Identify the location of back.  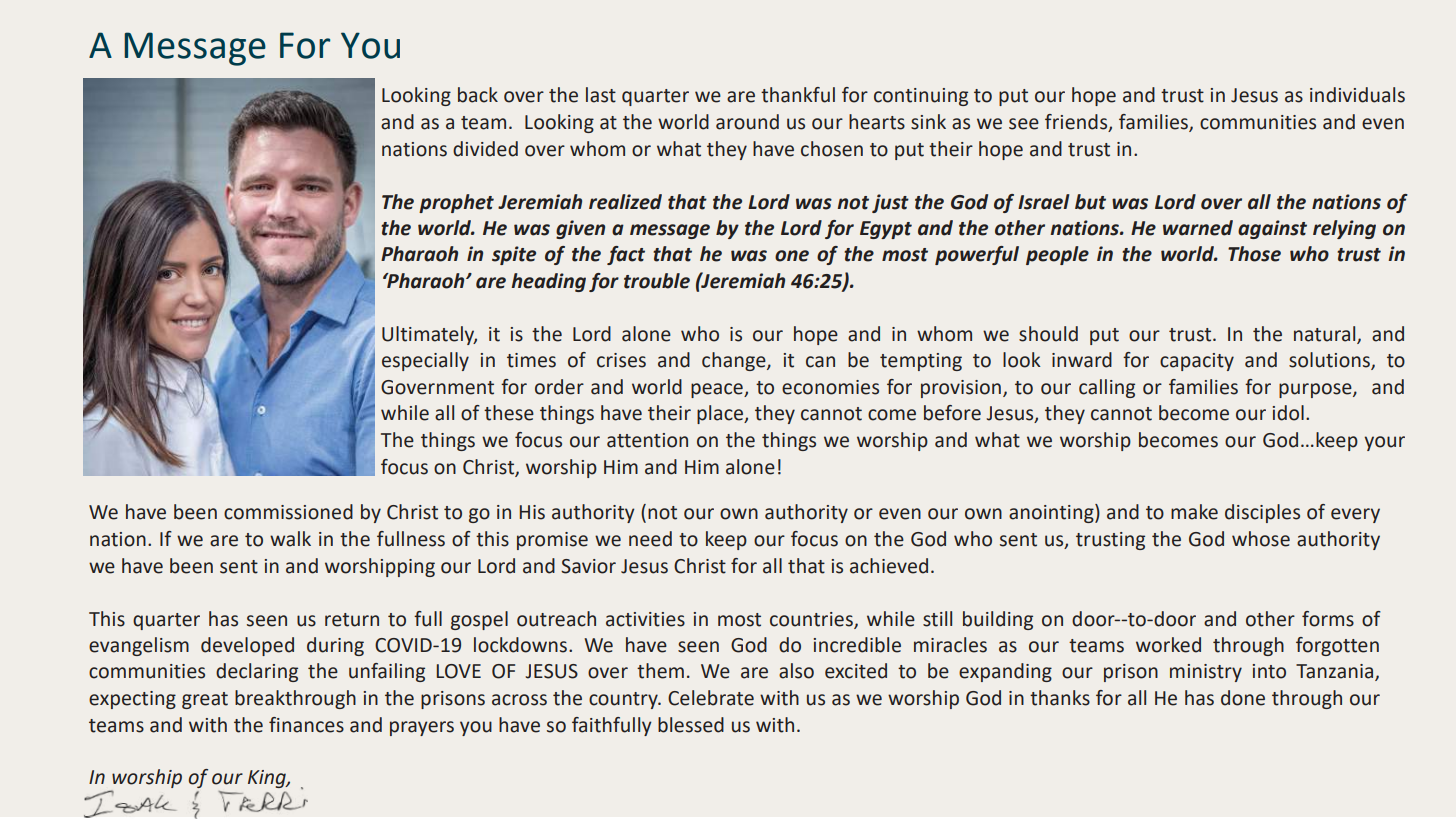
(478, 95).
